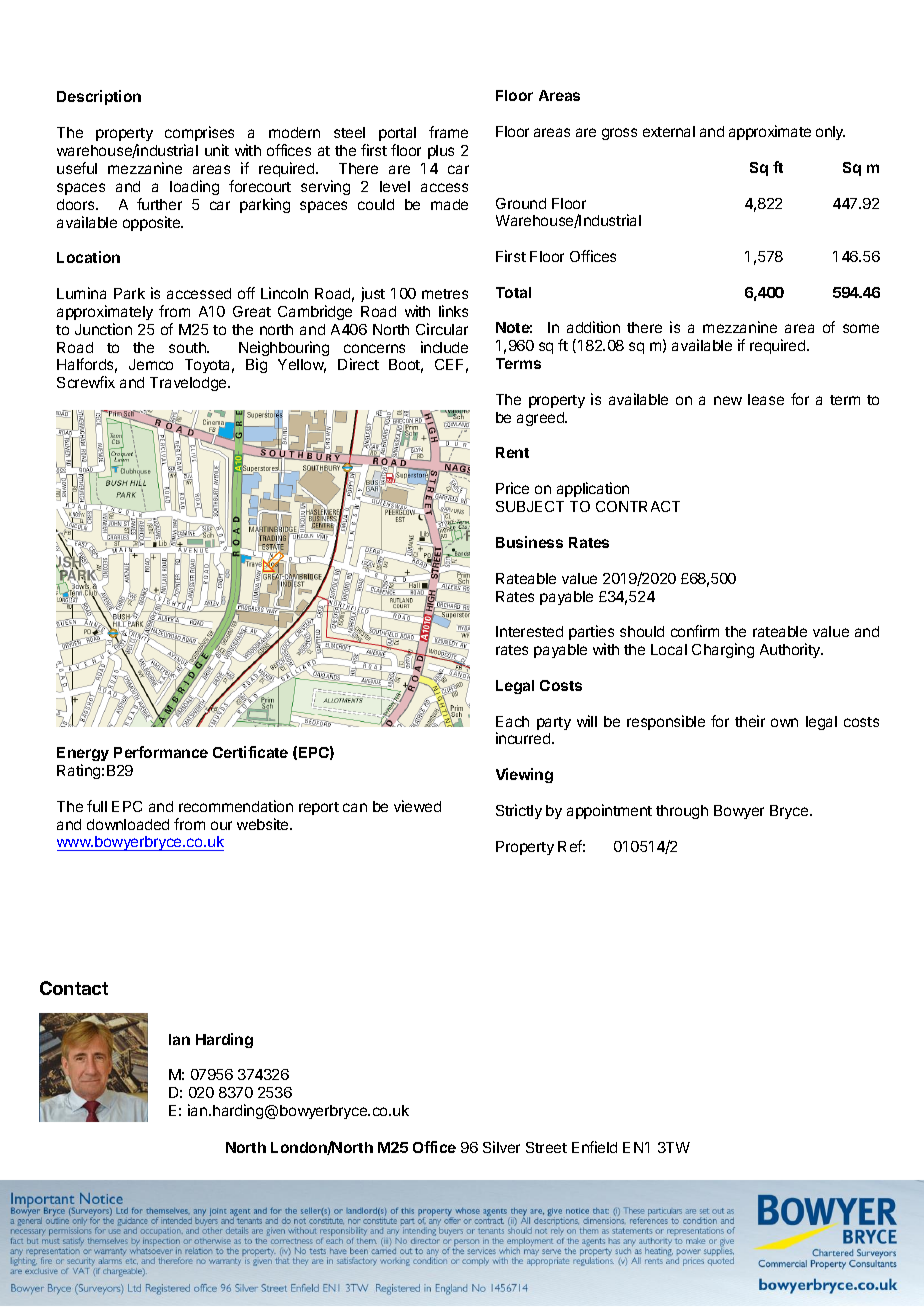 This page has height=1308, width=924. I want to click on Rent, so click(512, 452).
